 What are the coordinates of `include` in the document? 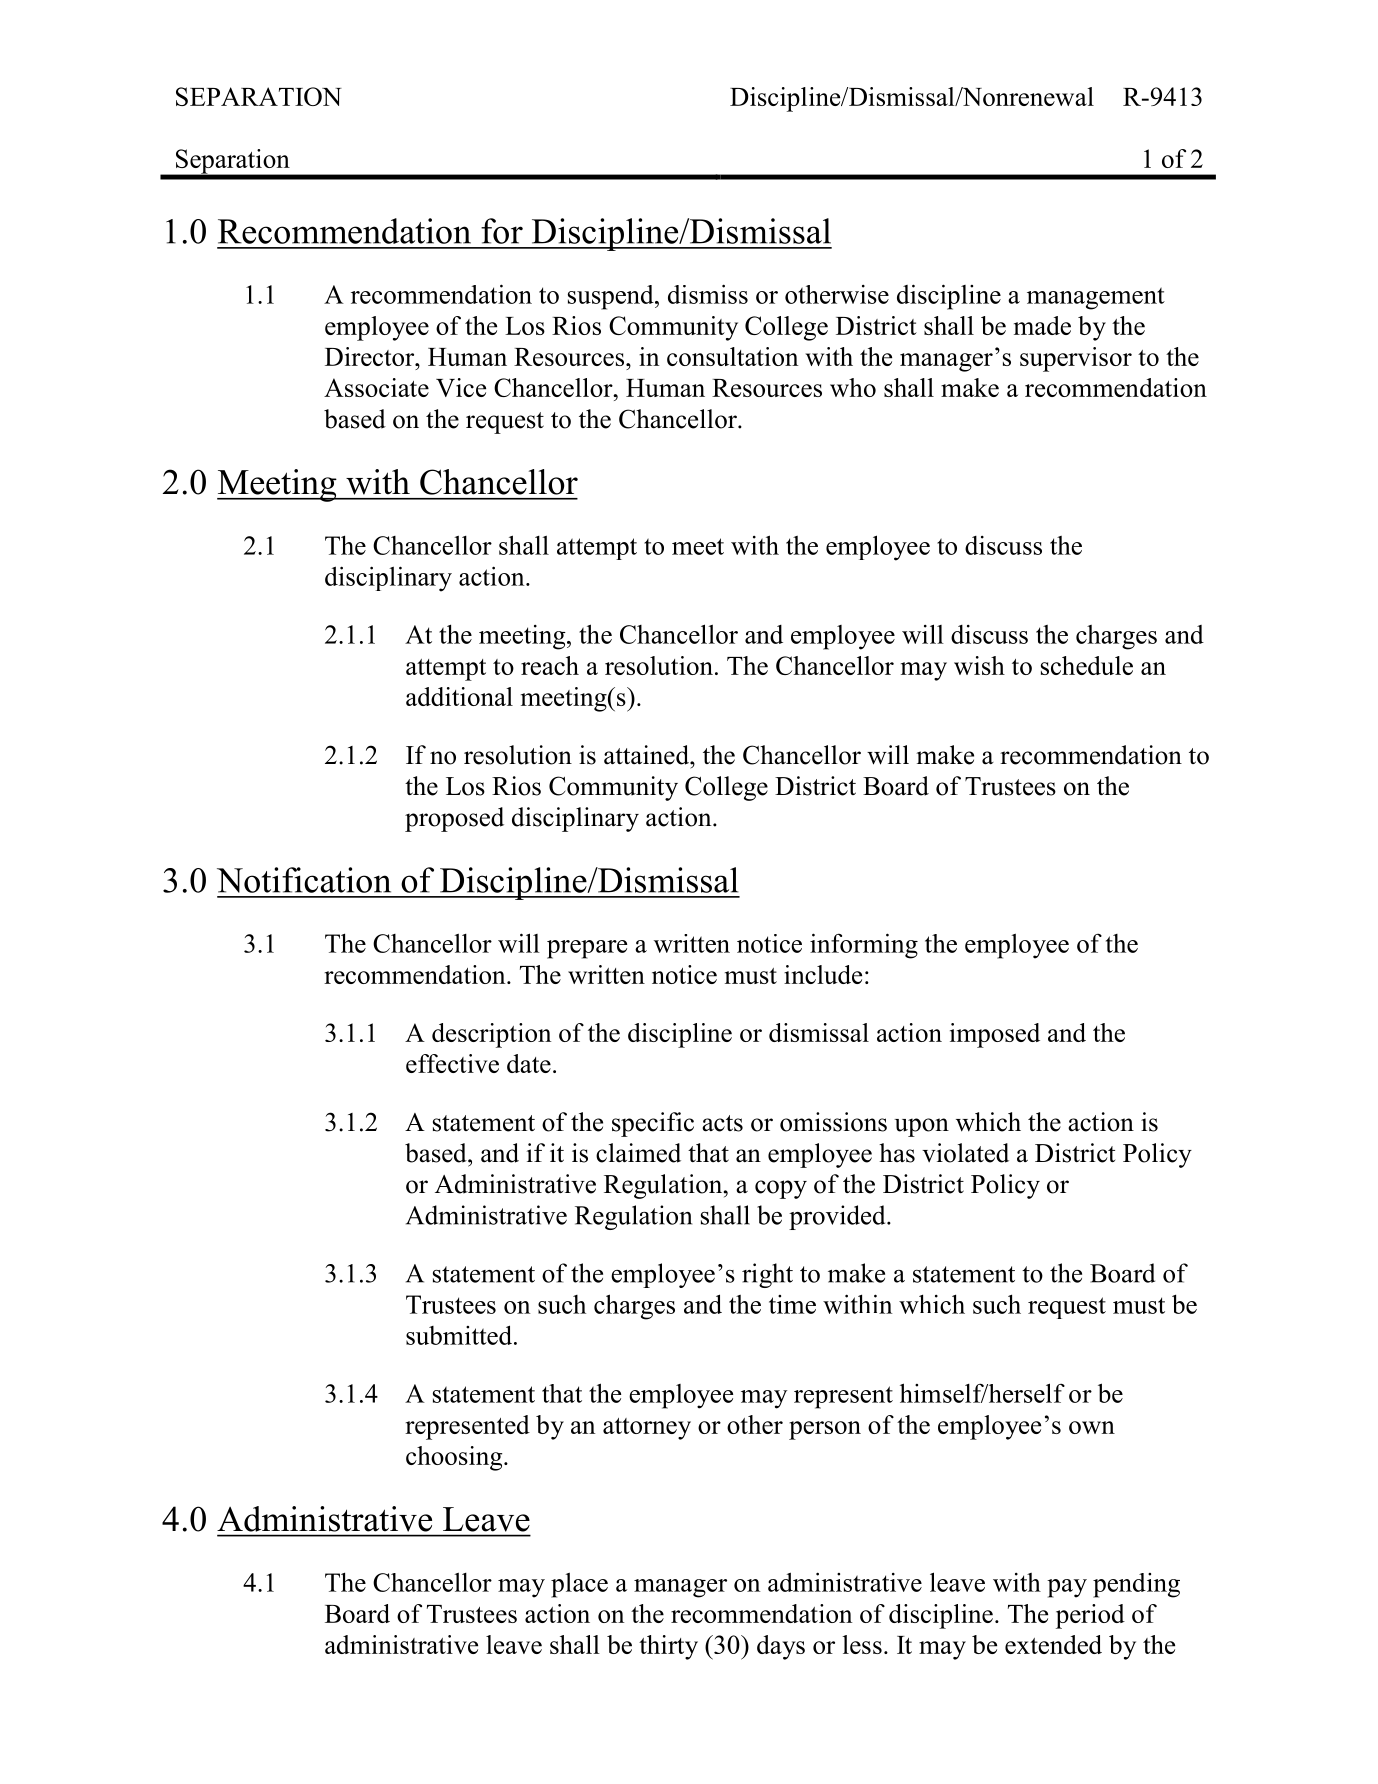 It's located at (823, 974).
